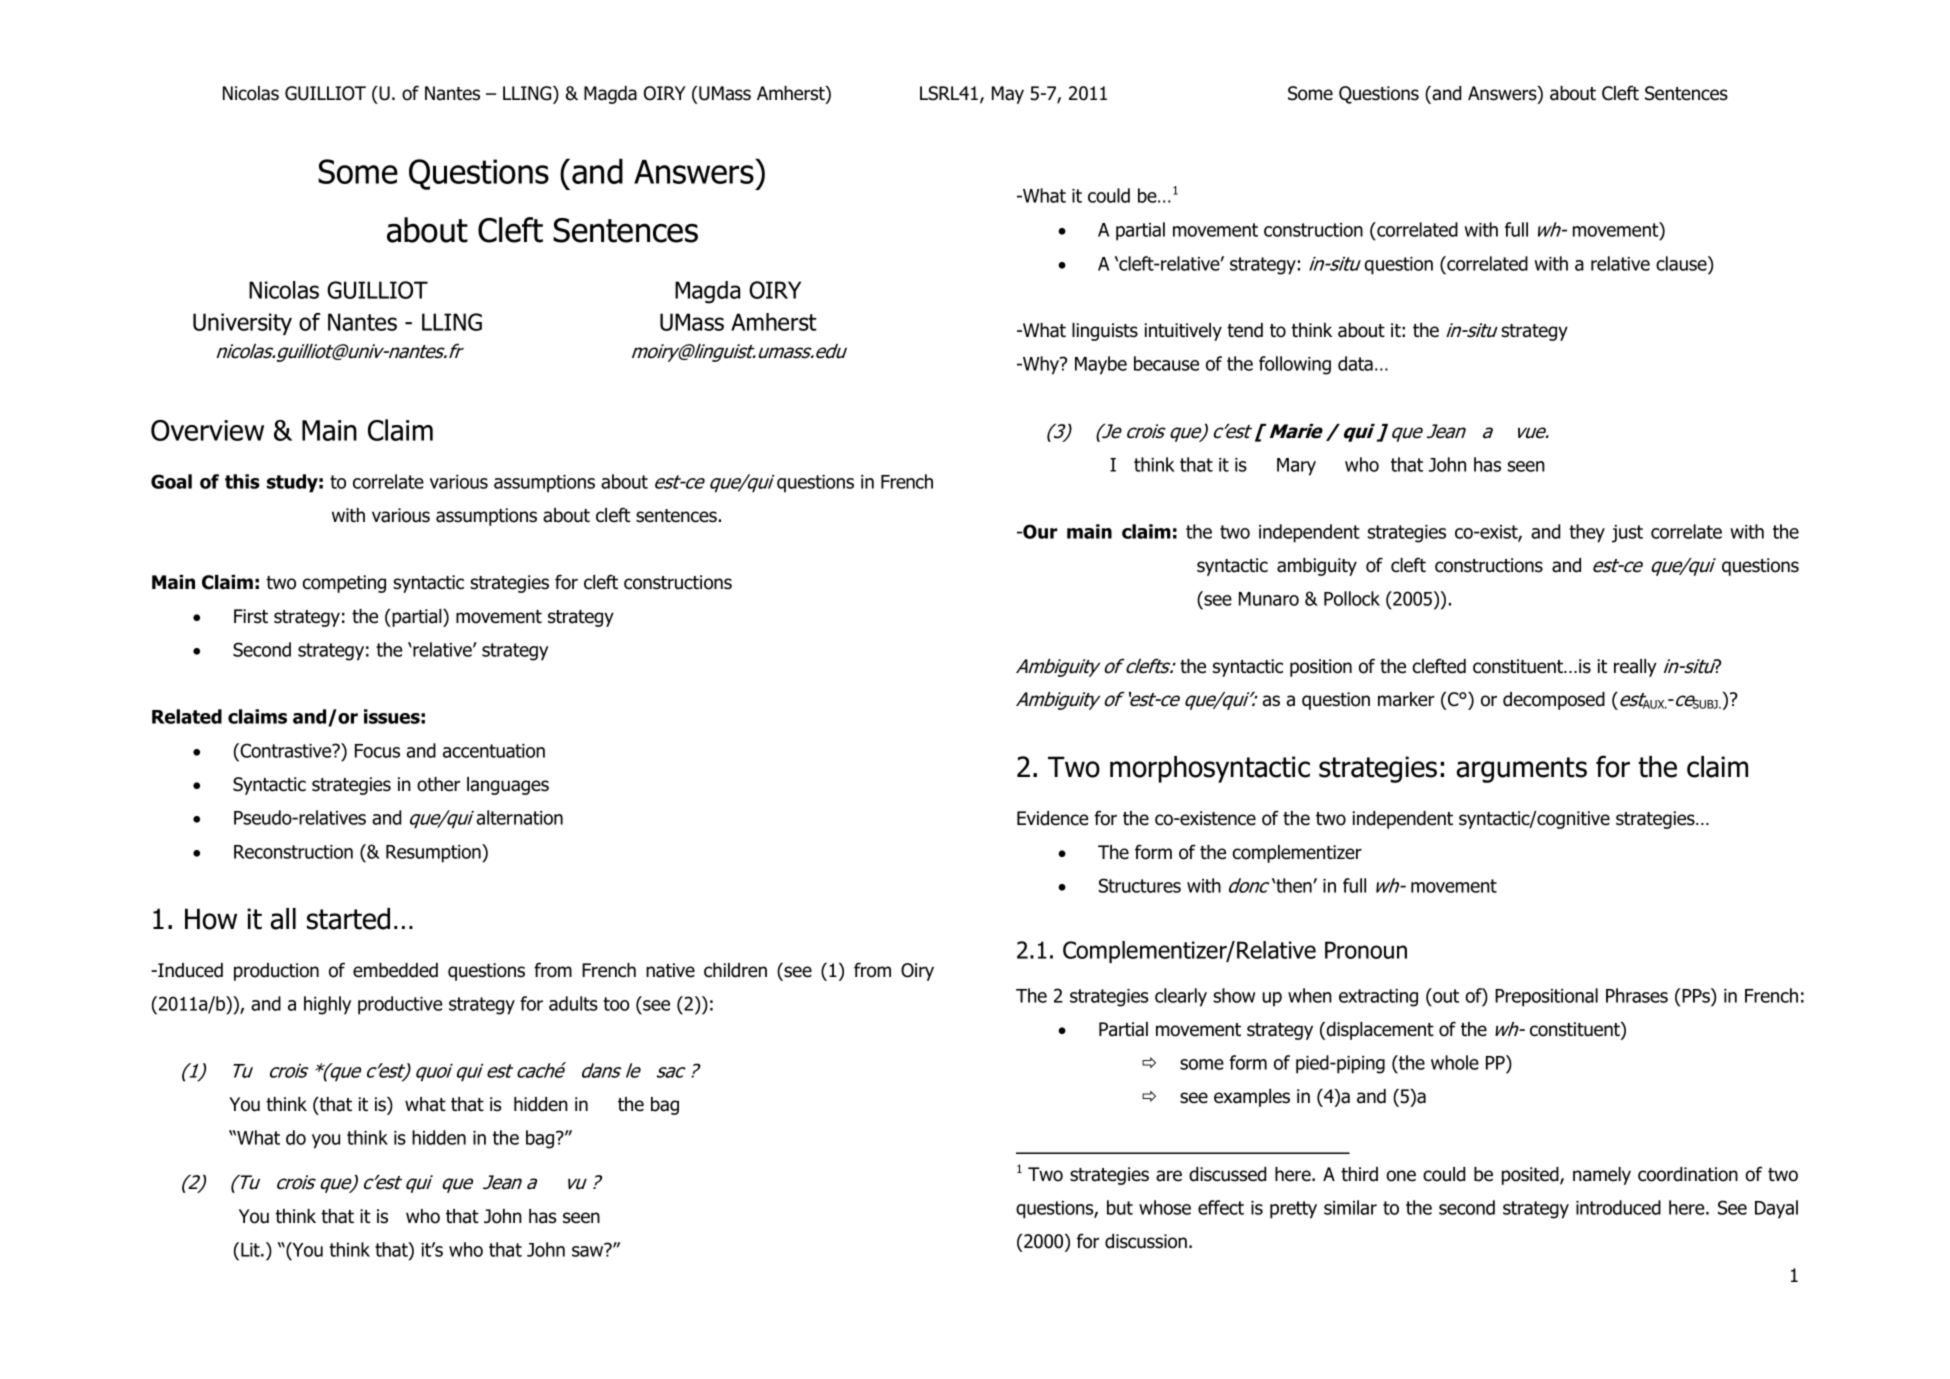 Image resolution: width=1950 pixels, height=1379 pixels. What do you see at coordinates (327, 1005) in the screenshot?
I see `highly` at bounding box center [327, 1005].
